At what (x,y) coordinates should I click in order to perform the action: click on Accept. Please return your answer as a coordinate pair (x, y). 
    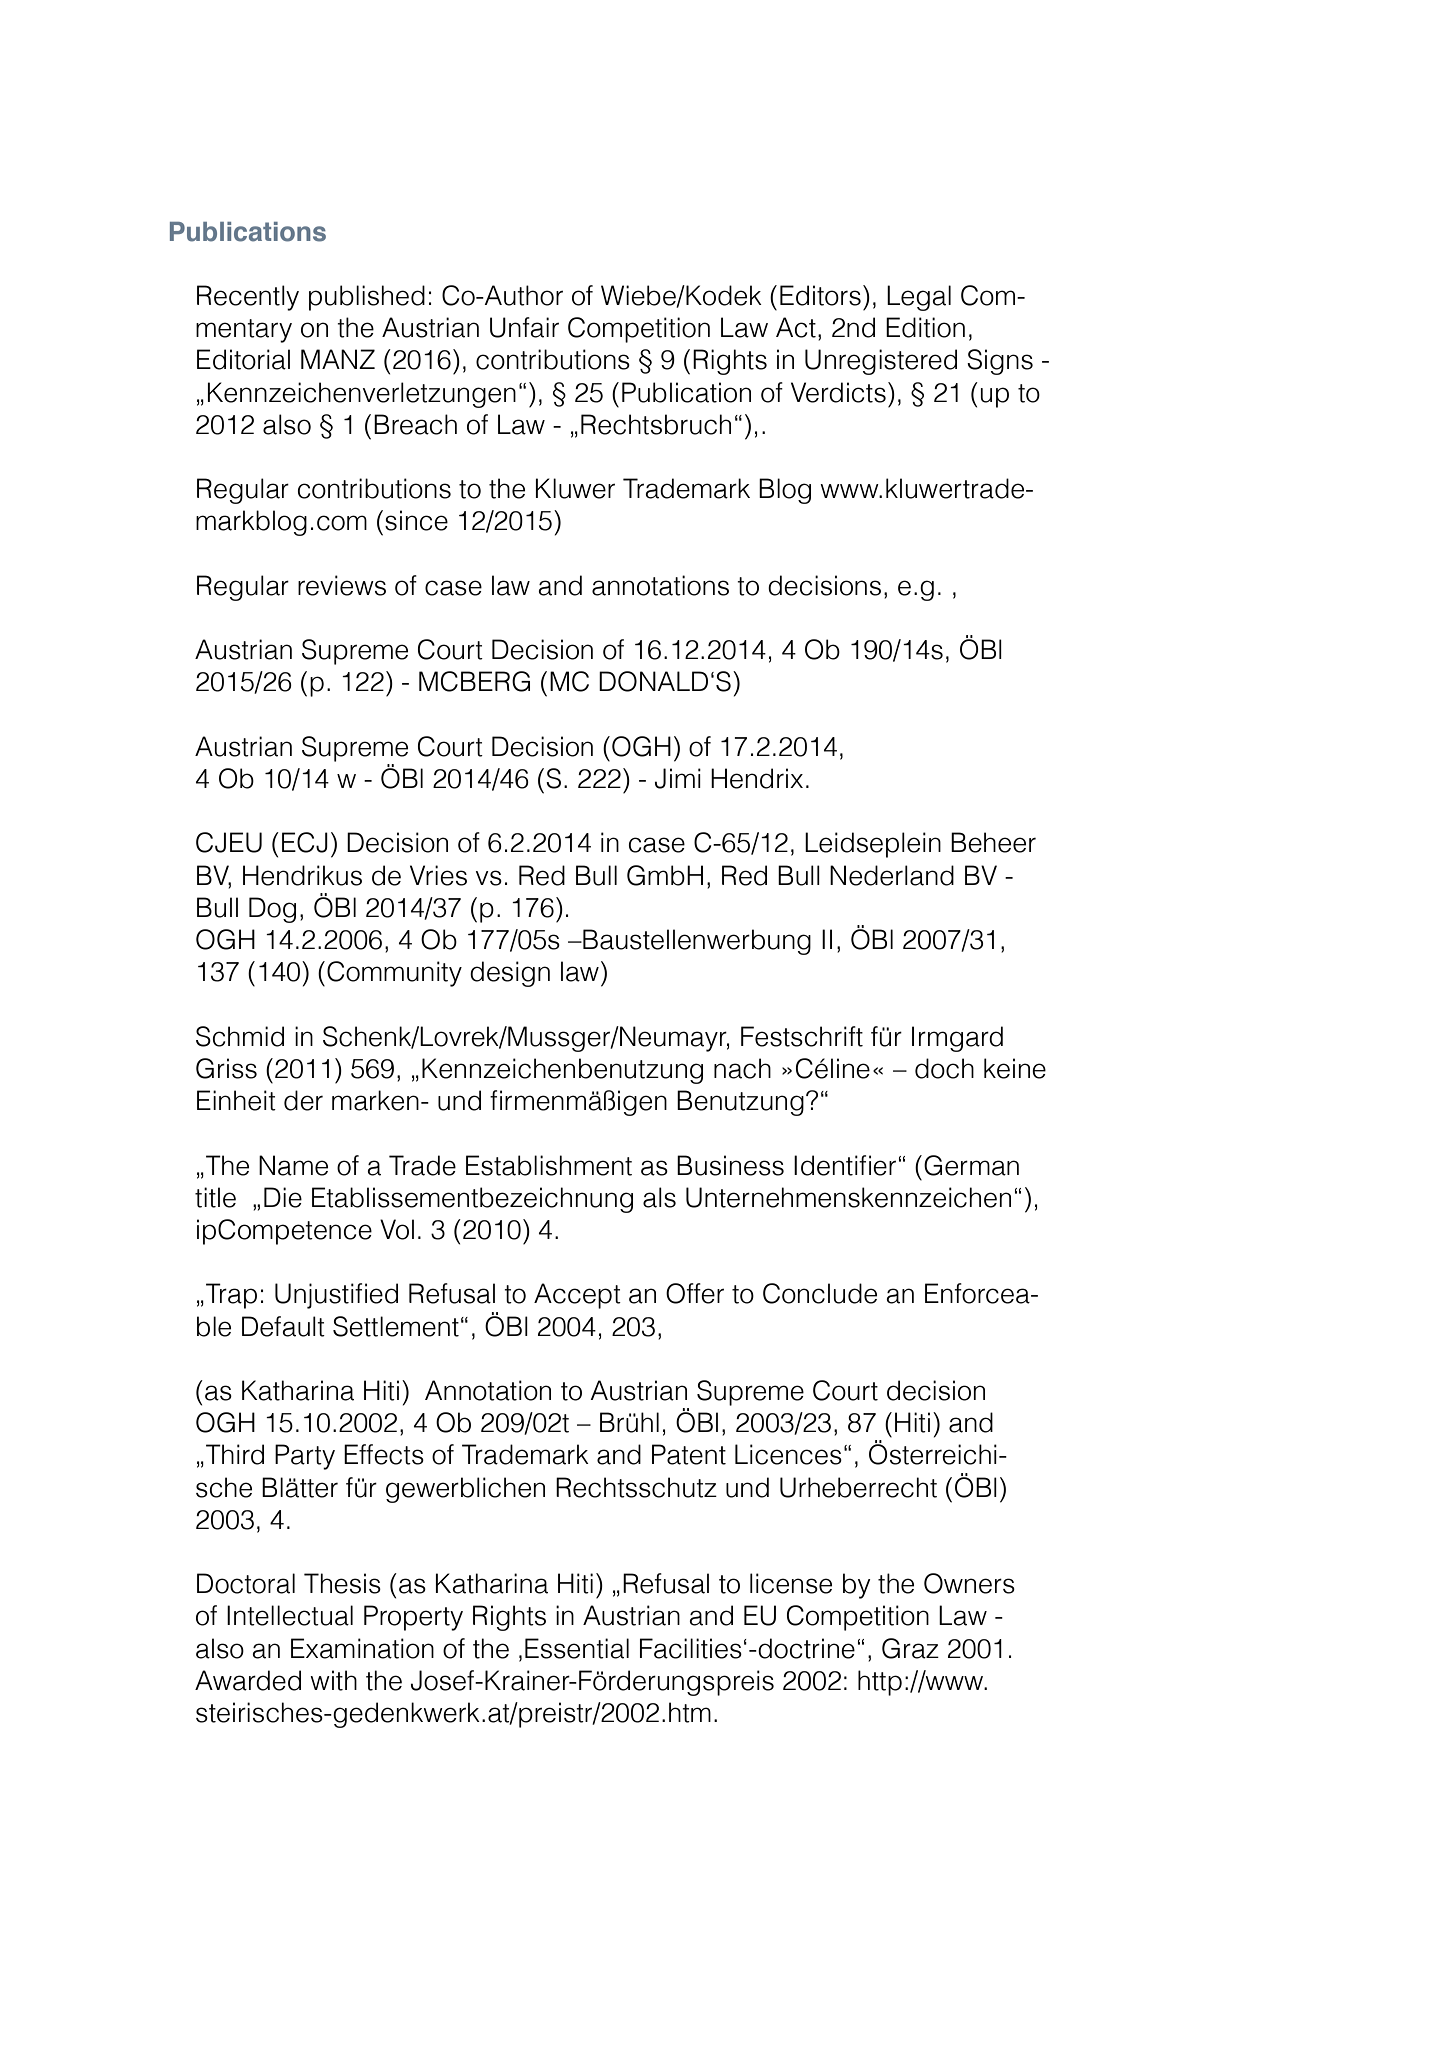
    Looking at the image, I should click on (577, 1296).
